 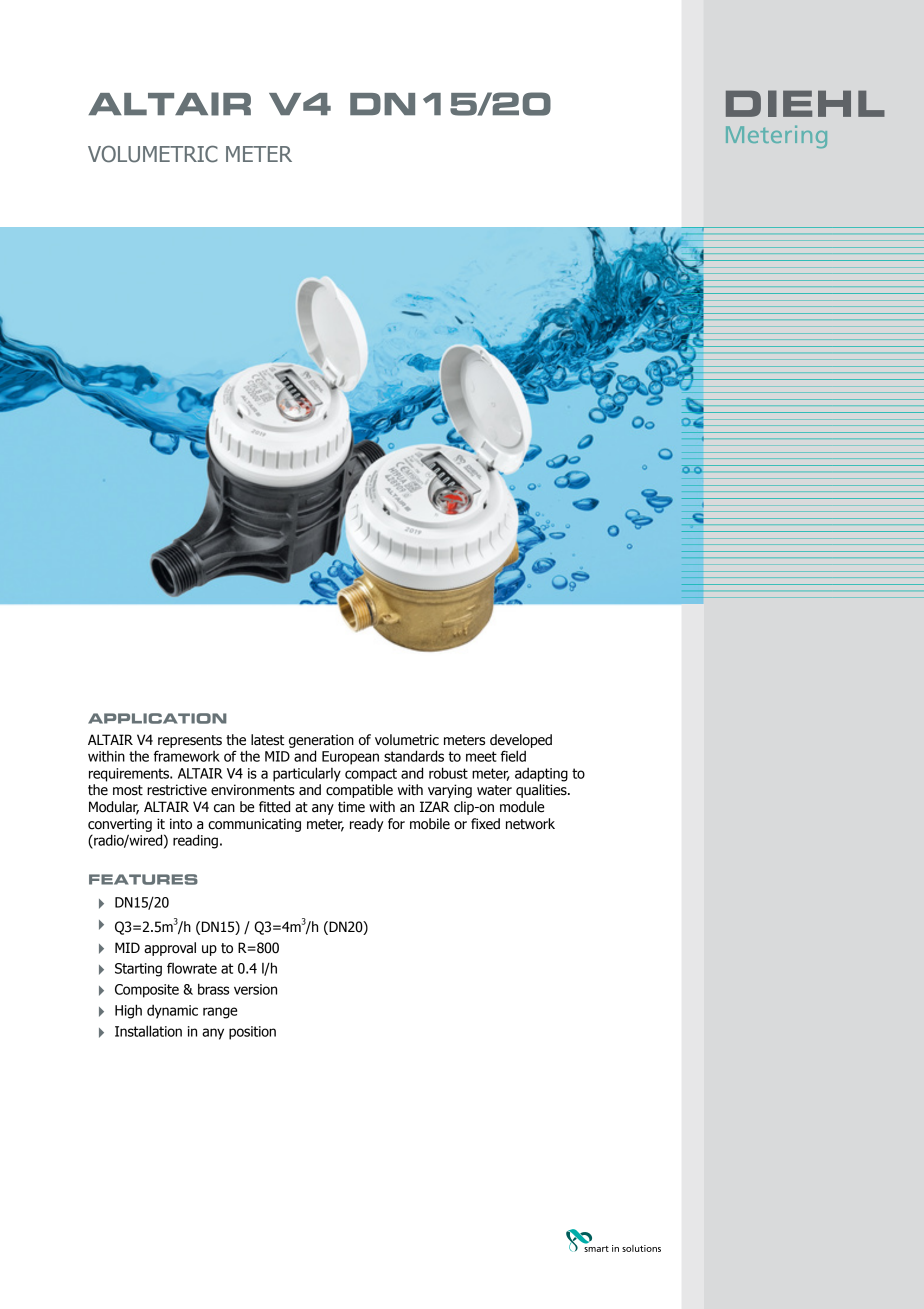 What do you see at coordinates (143, 879) in the screenshot?
I see `FEATURES` at bounding box center [143, 879].
